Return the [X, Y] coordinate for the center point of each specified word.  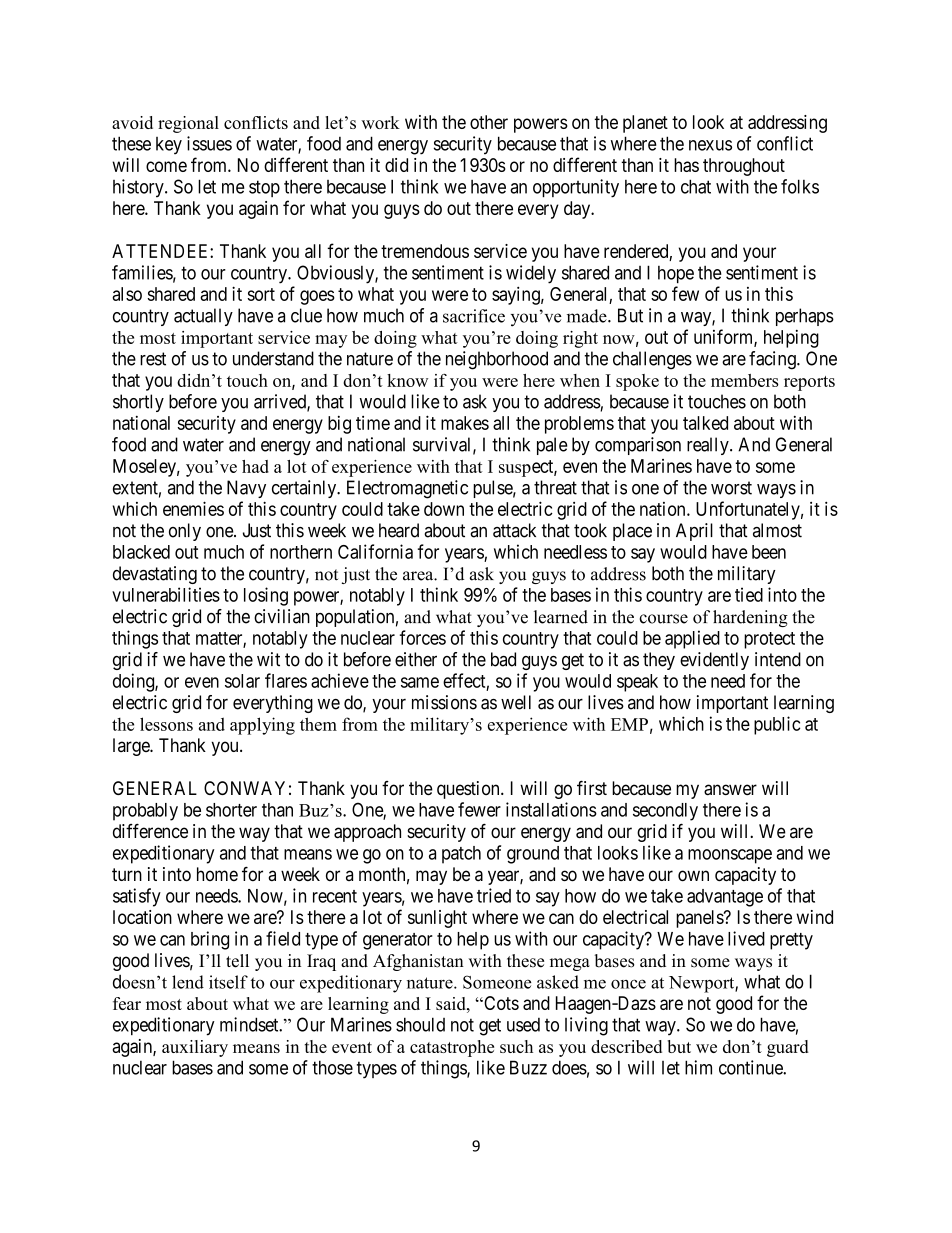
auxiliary [195, 1048]
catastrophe [452, 1048]
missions [444, 702]
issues [209, 143]
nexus [710, 145]
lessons [166, 724]
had [255, 466]
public [777, 725]
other [489, 122]
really [709, 446]
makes [465, 423]
